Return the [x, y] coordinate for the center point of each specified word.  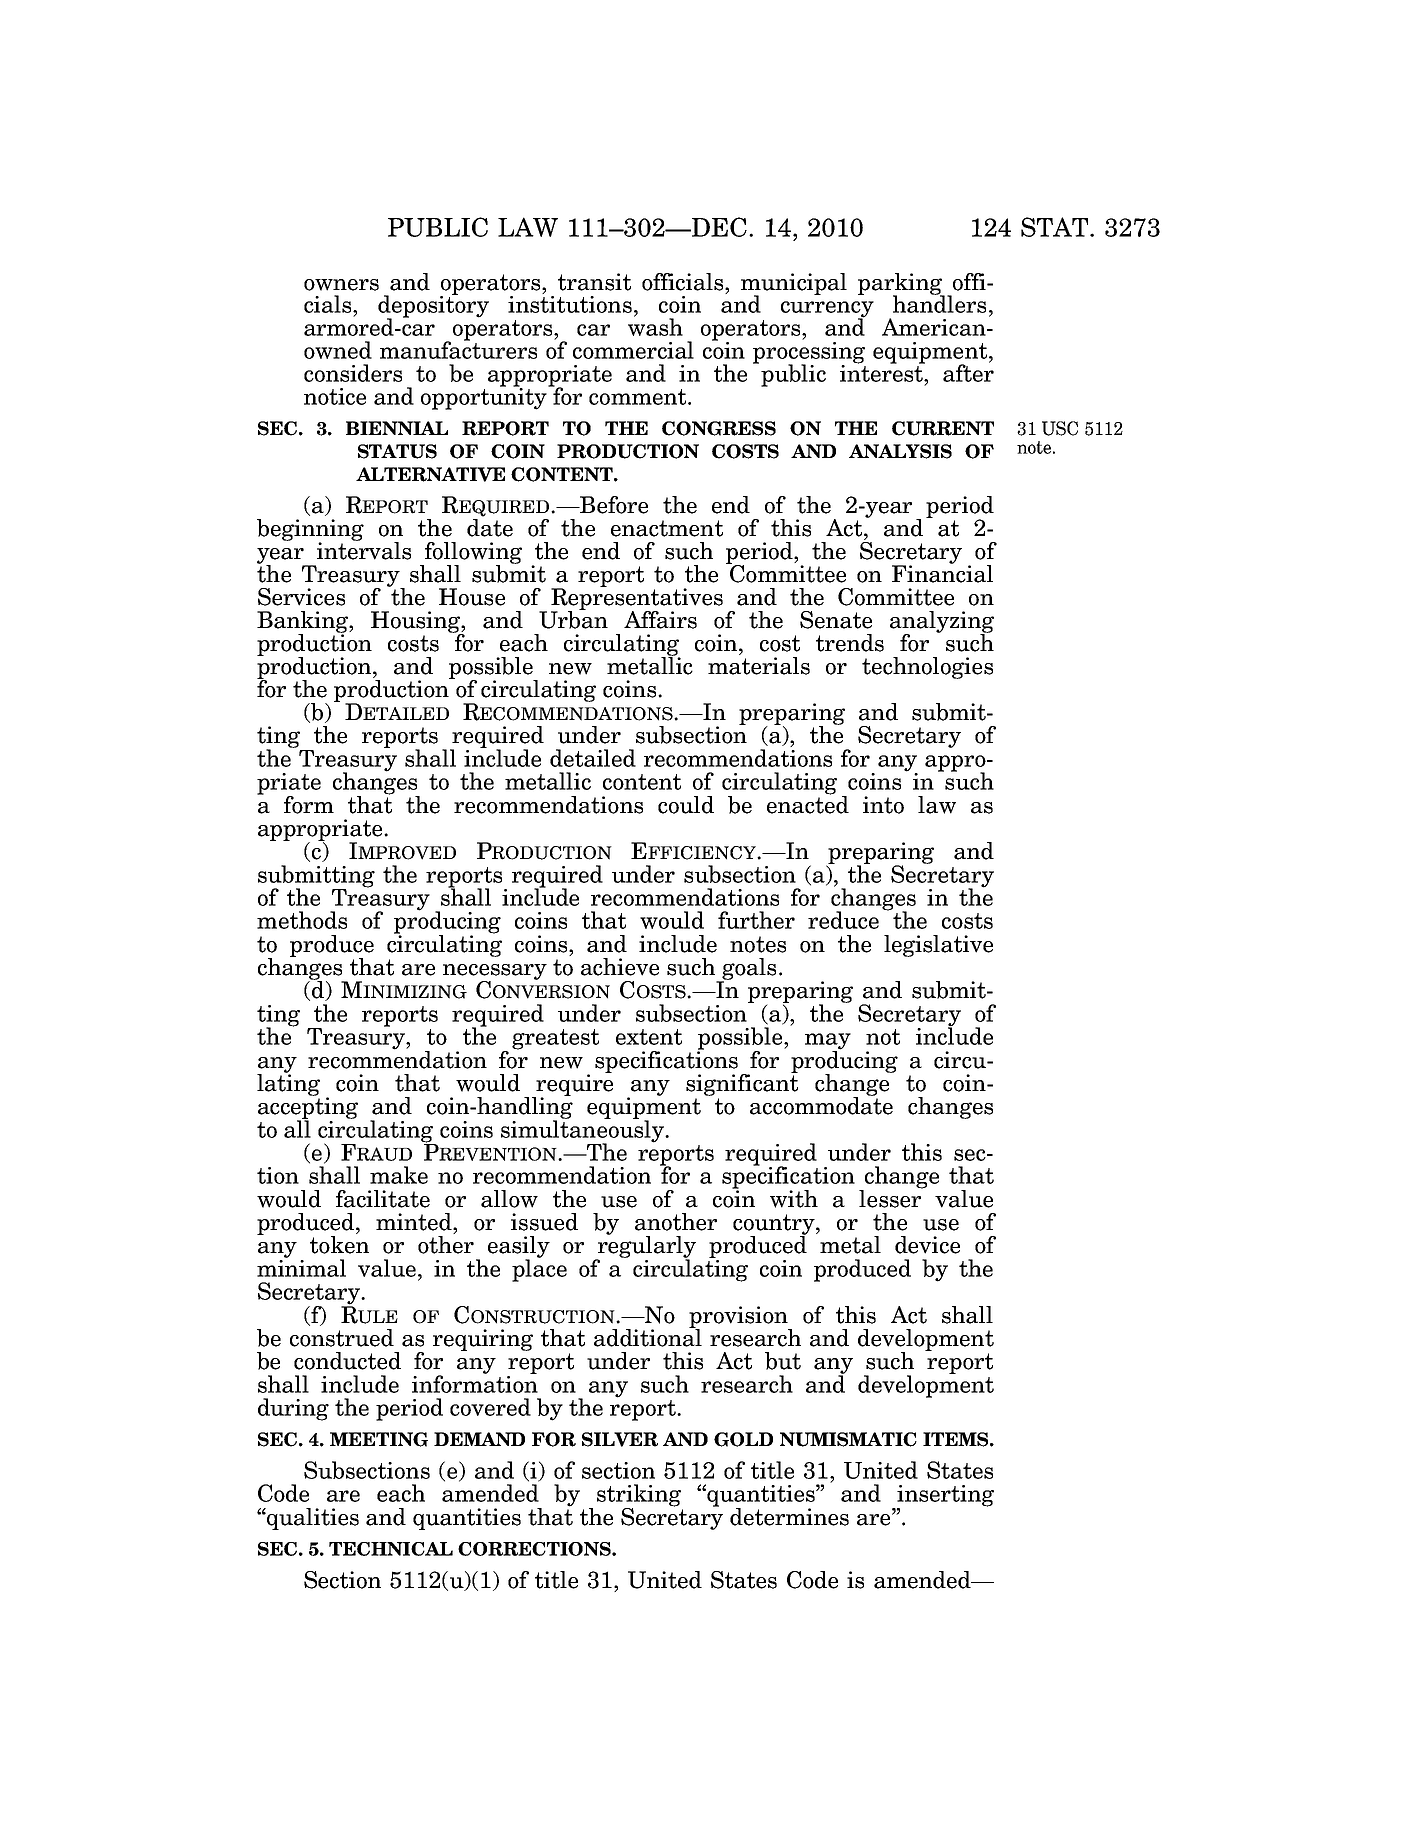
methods [302, 920]
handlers [939, 303]
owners [341, 285]
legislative [938, 946]
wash [655, 326]
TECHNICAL [391, 1549]
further [756, 920]
